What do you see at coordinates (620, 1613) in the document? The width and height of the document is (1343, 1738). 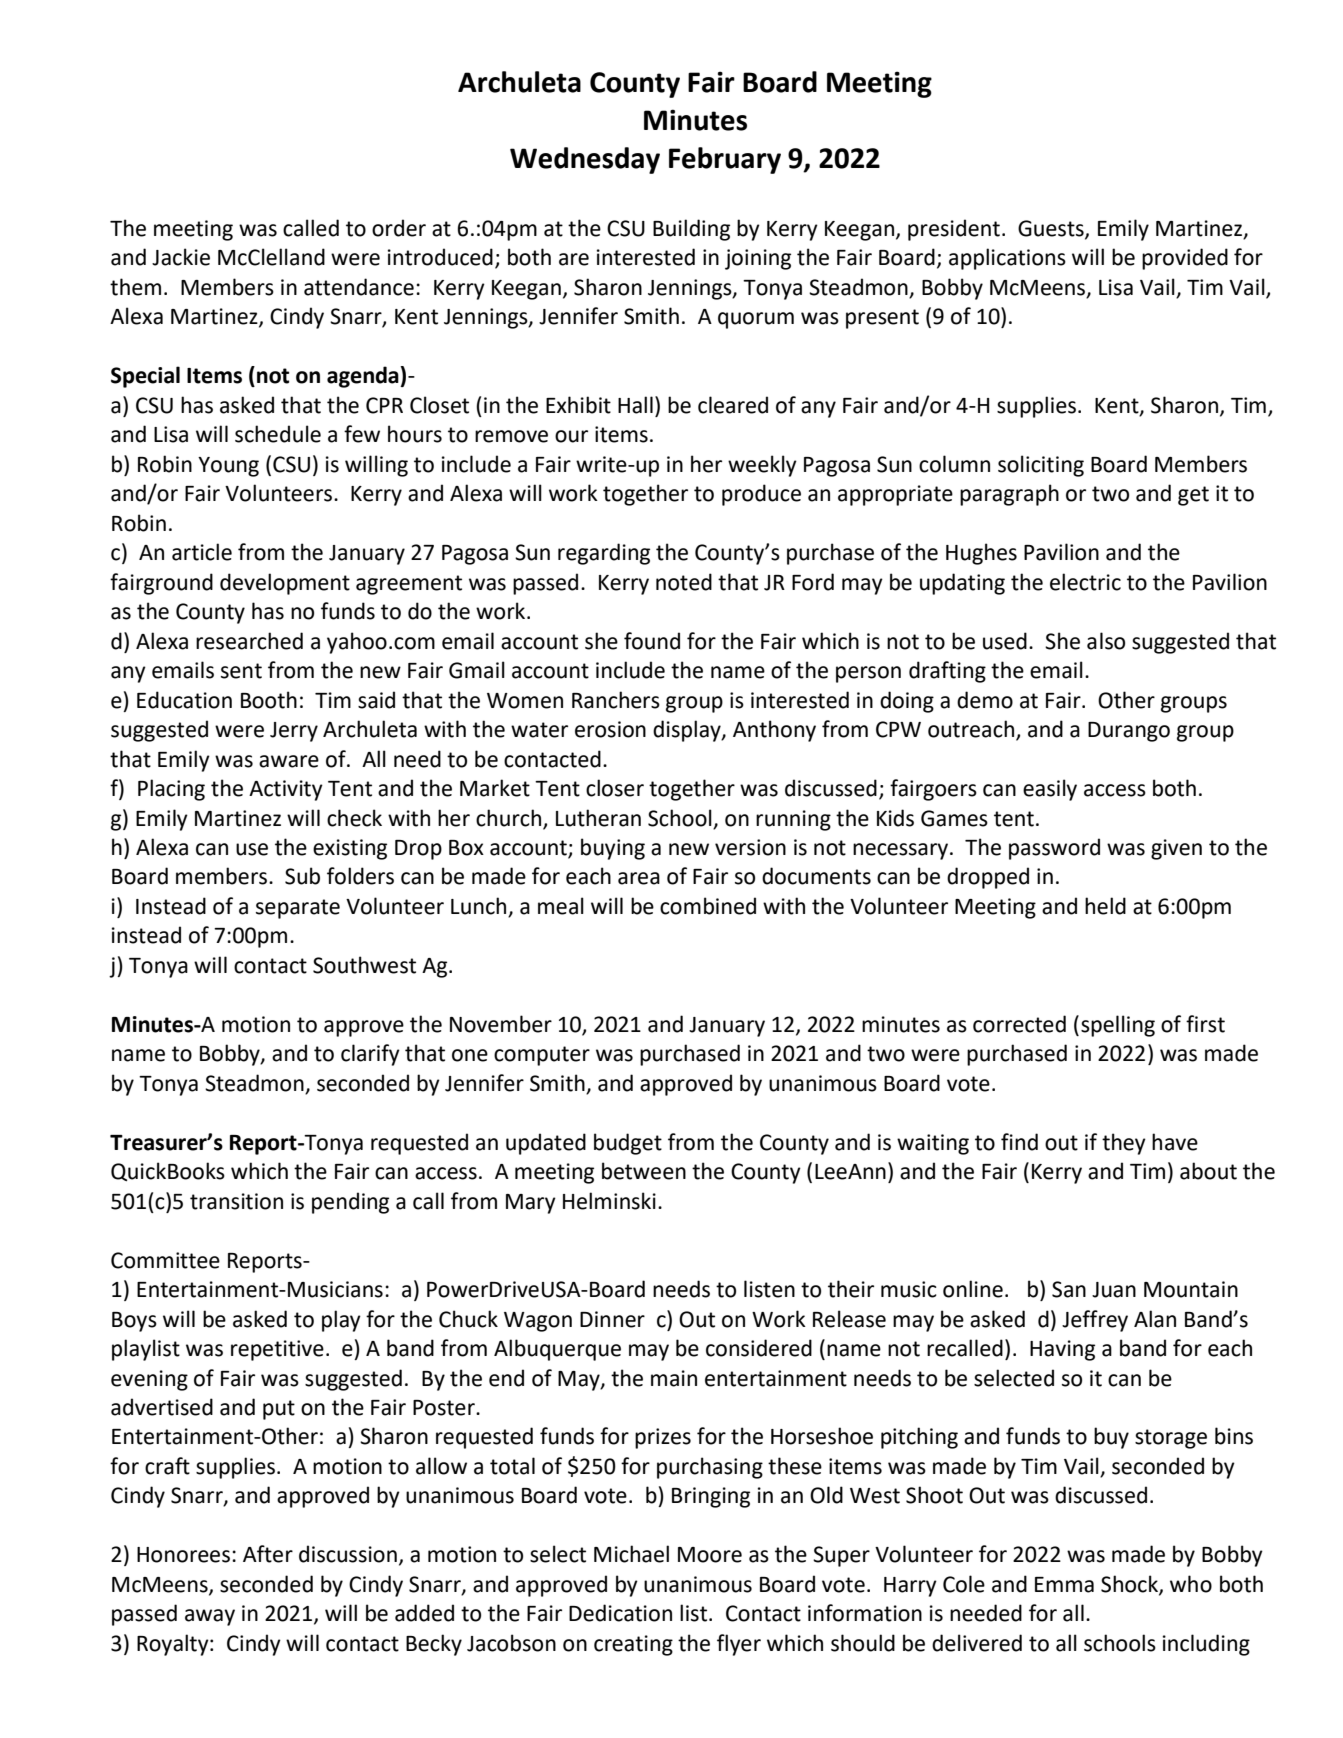 I see `Dedication` at bounding box center [620, 1613].
